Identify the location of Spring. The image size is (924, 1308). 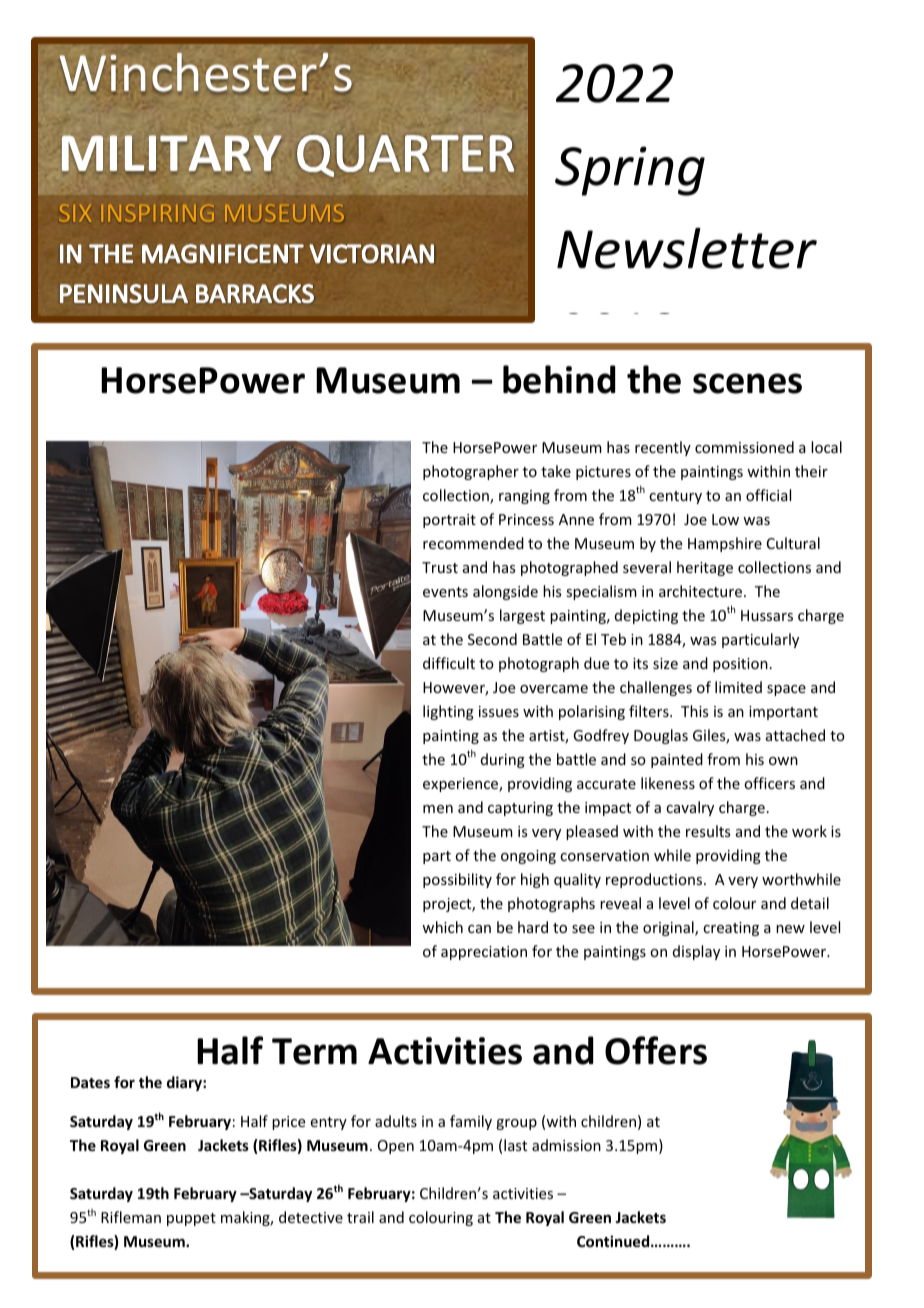
(630, 171).
